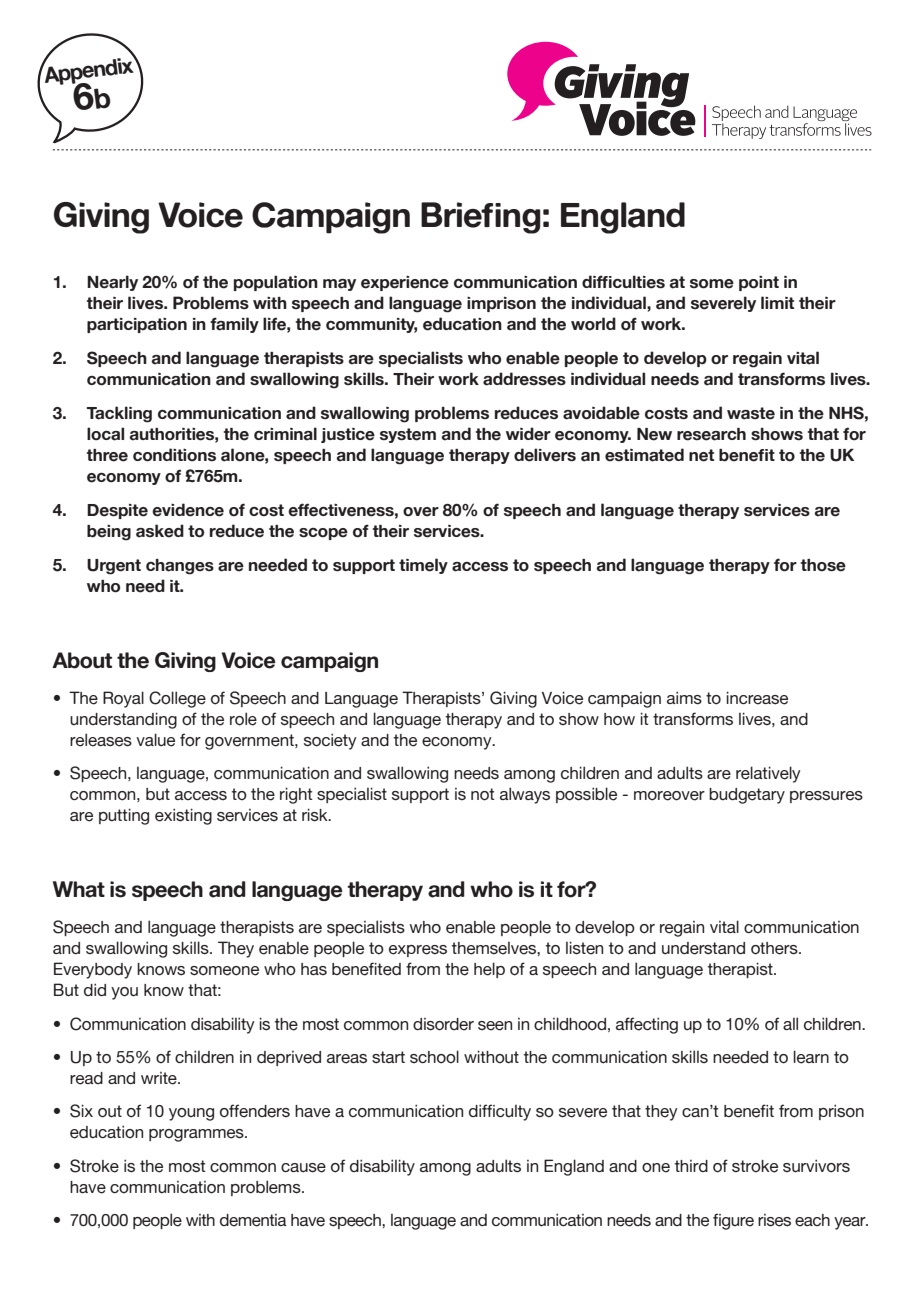 Image resolution: width=924 pixels, height=1308 pixels. I want to click on dementia, so click(253, 1220).
